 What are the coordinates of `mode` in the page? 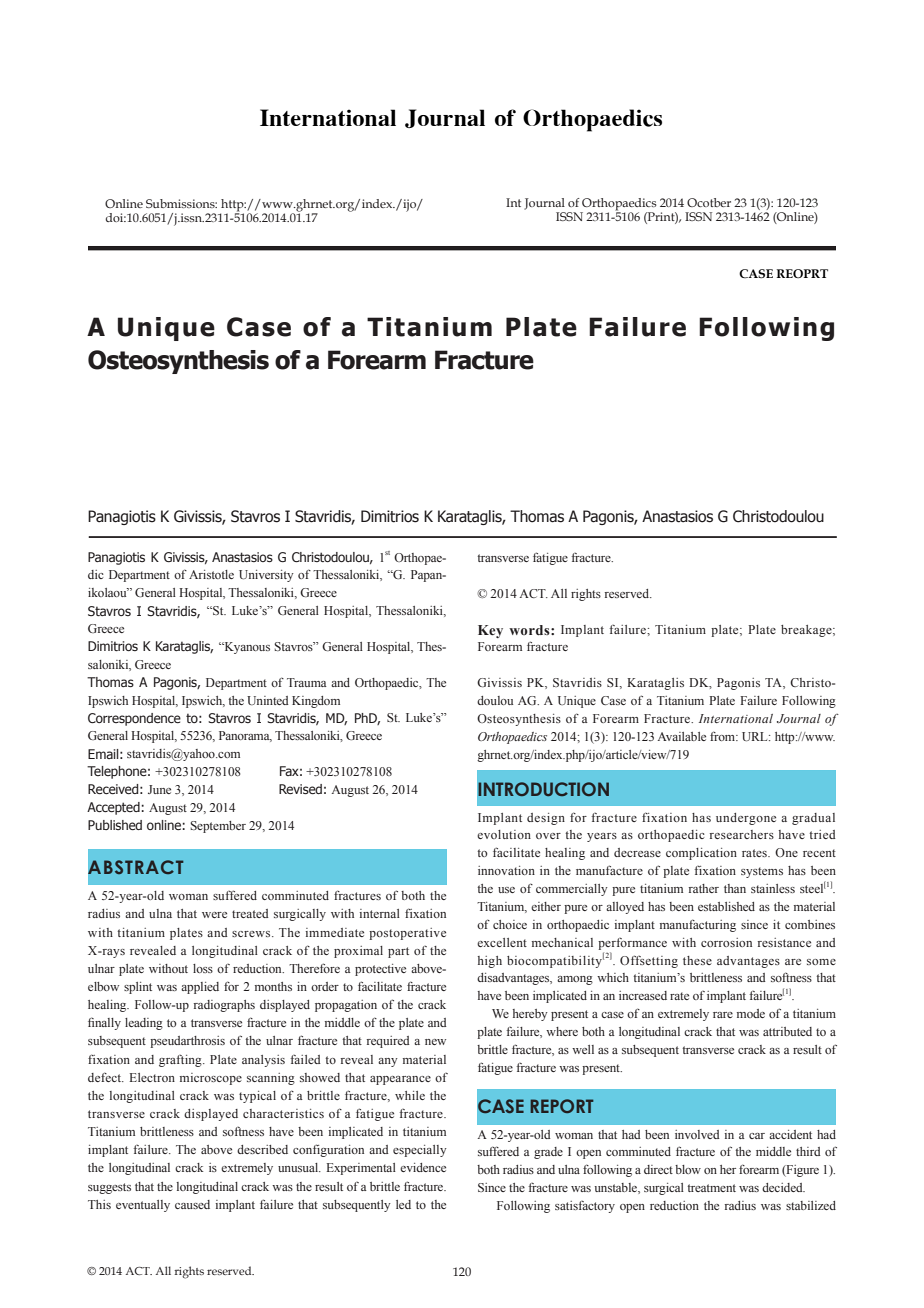 It's located at (751, 1013).
